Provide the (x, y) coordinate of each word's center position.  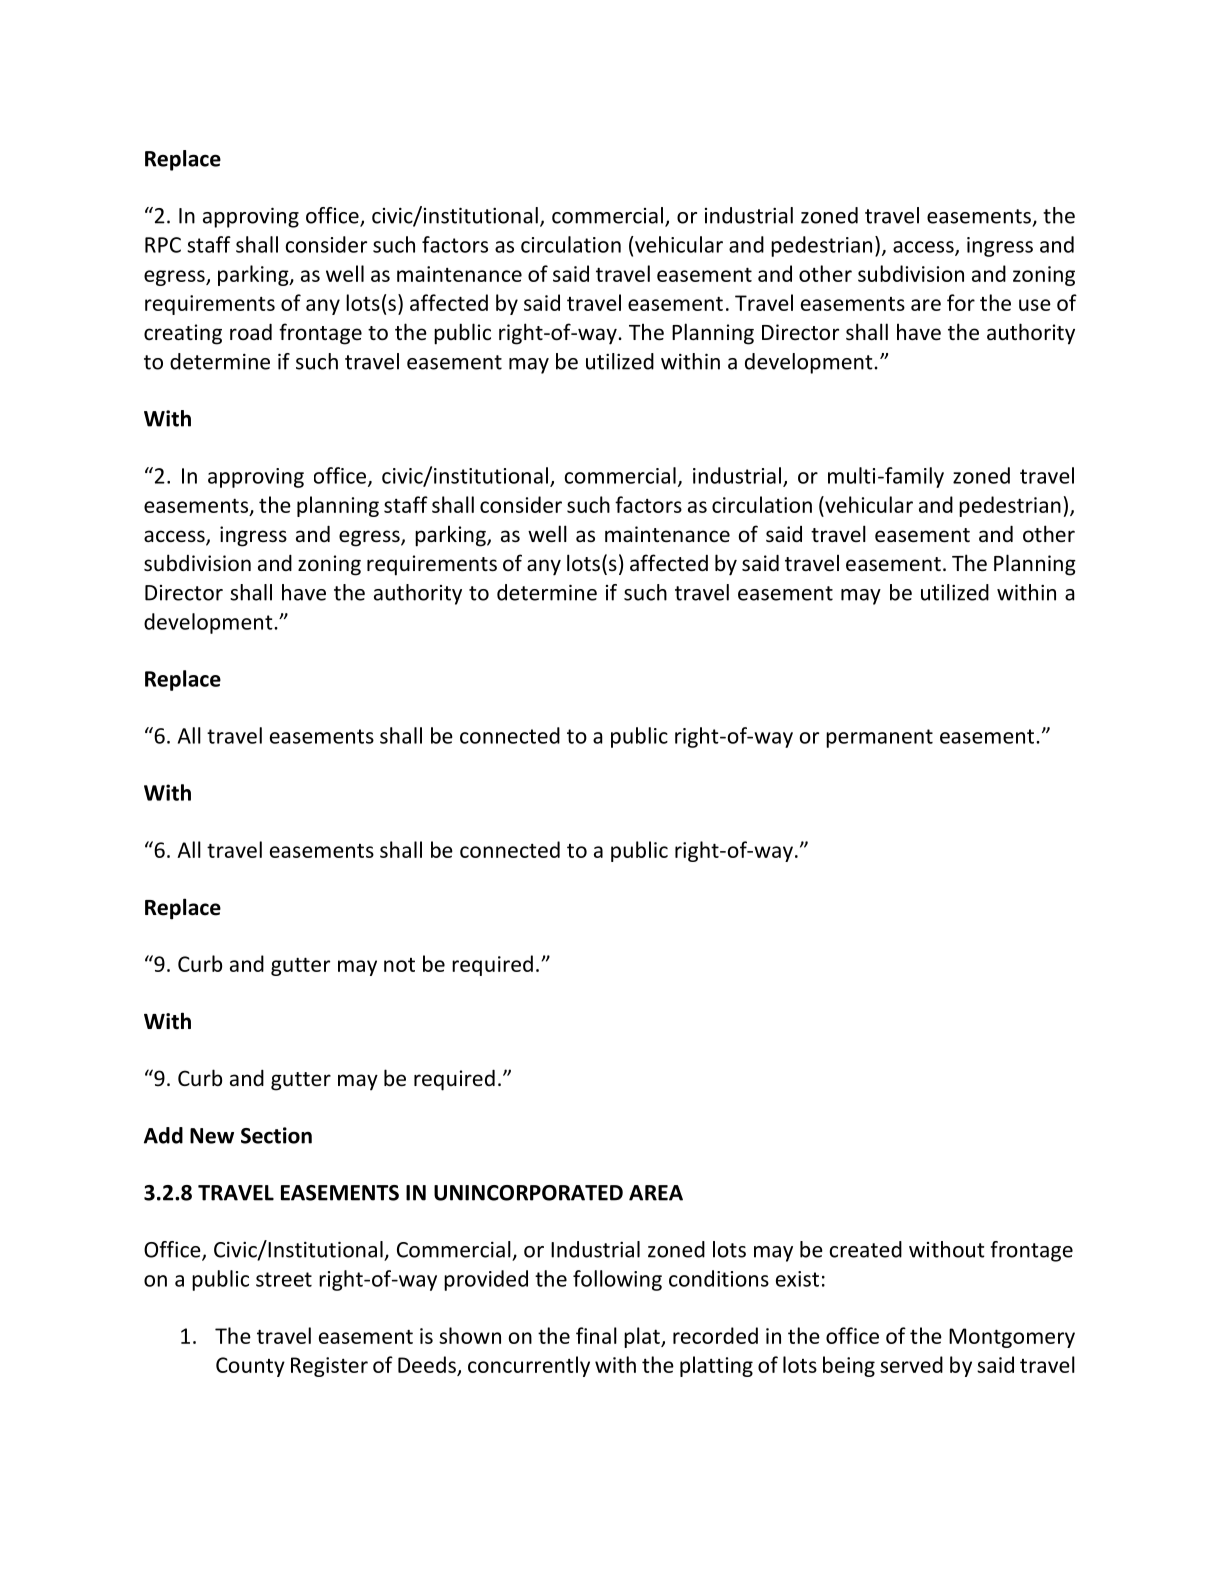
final (596, 1335)
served (911, 1364)
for (961, 302)
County (250, 1367)
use (1035, 305)
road (251, 331)
